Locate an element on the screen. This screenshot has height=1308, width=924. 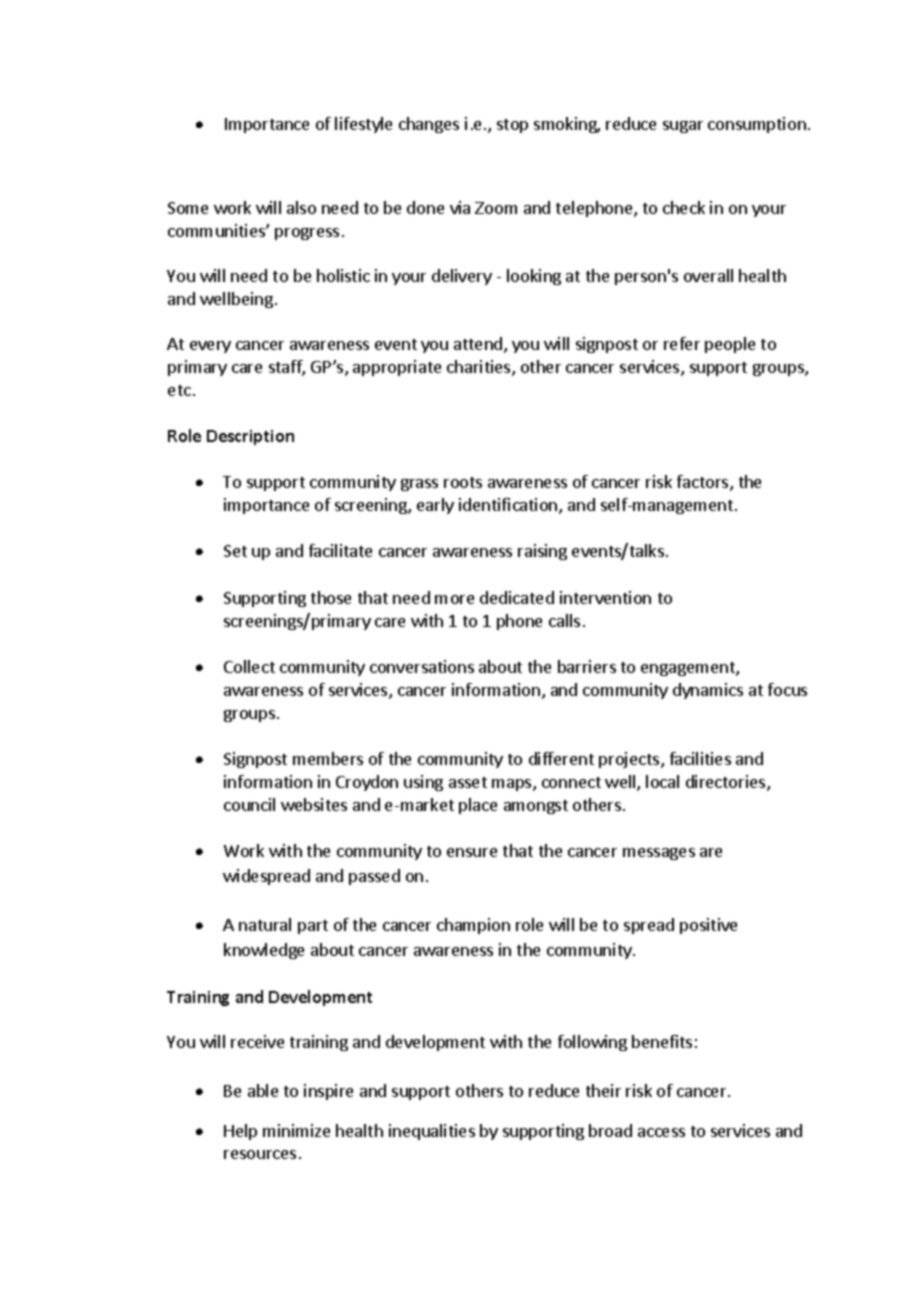
council is located at coordinates (249, 804).
